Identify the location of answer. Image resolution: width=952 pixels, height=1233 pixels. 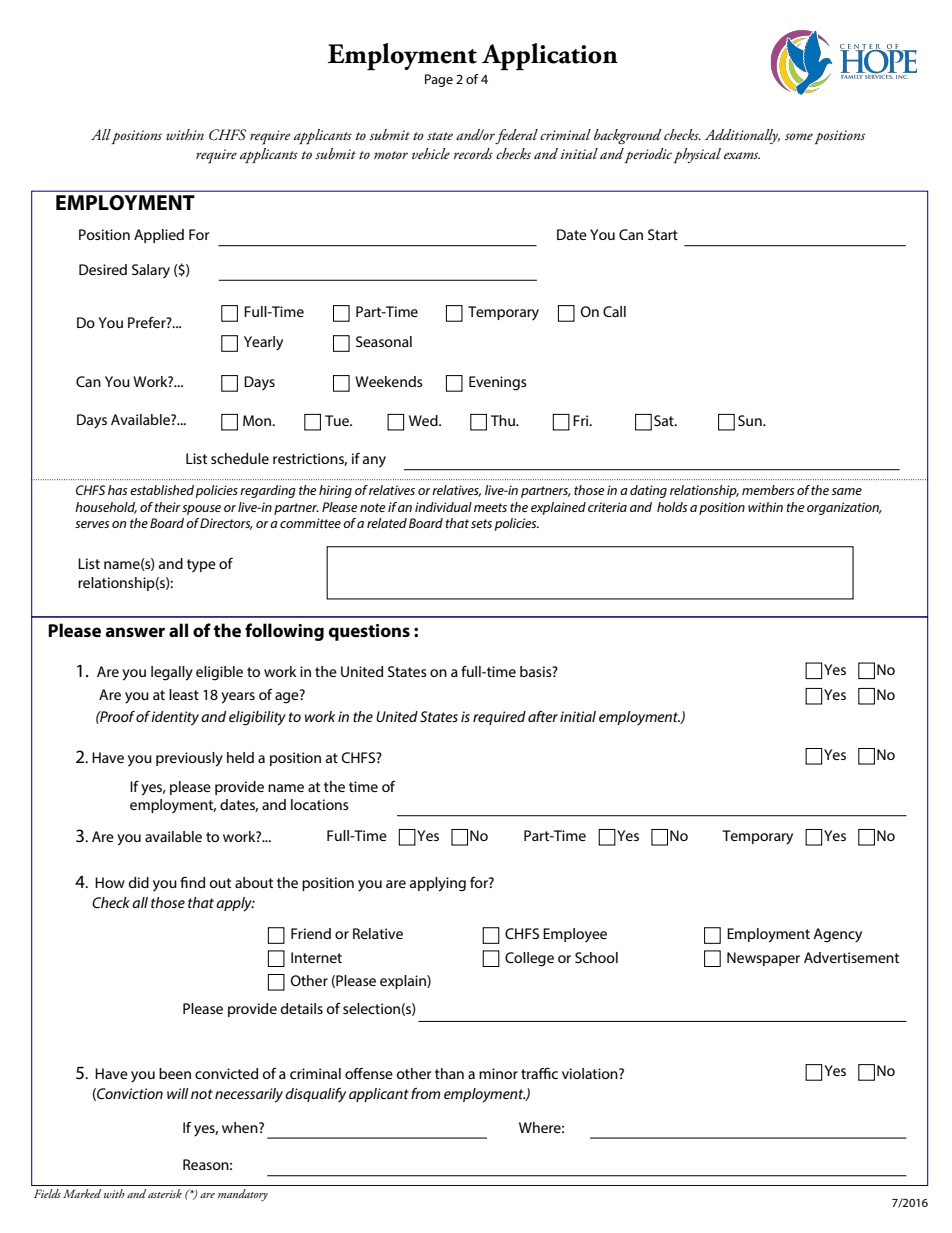
(135, 632).
